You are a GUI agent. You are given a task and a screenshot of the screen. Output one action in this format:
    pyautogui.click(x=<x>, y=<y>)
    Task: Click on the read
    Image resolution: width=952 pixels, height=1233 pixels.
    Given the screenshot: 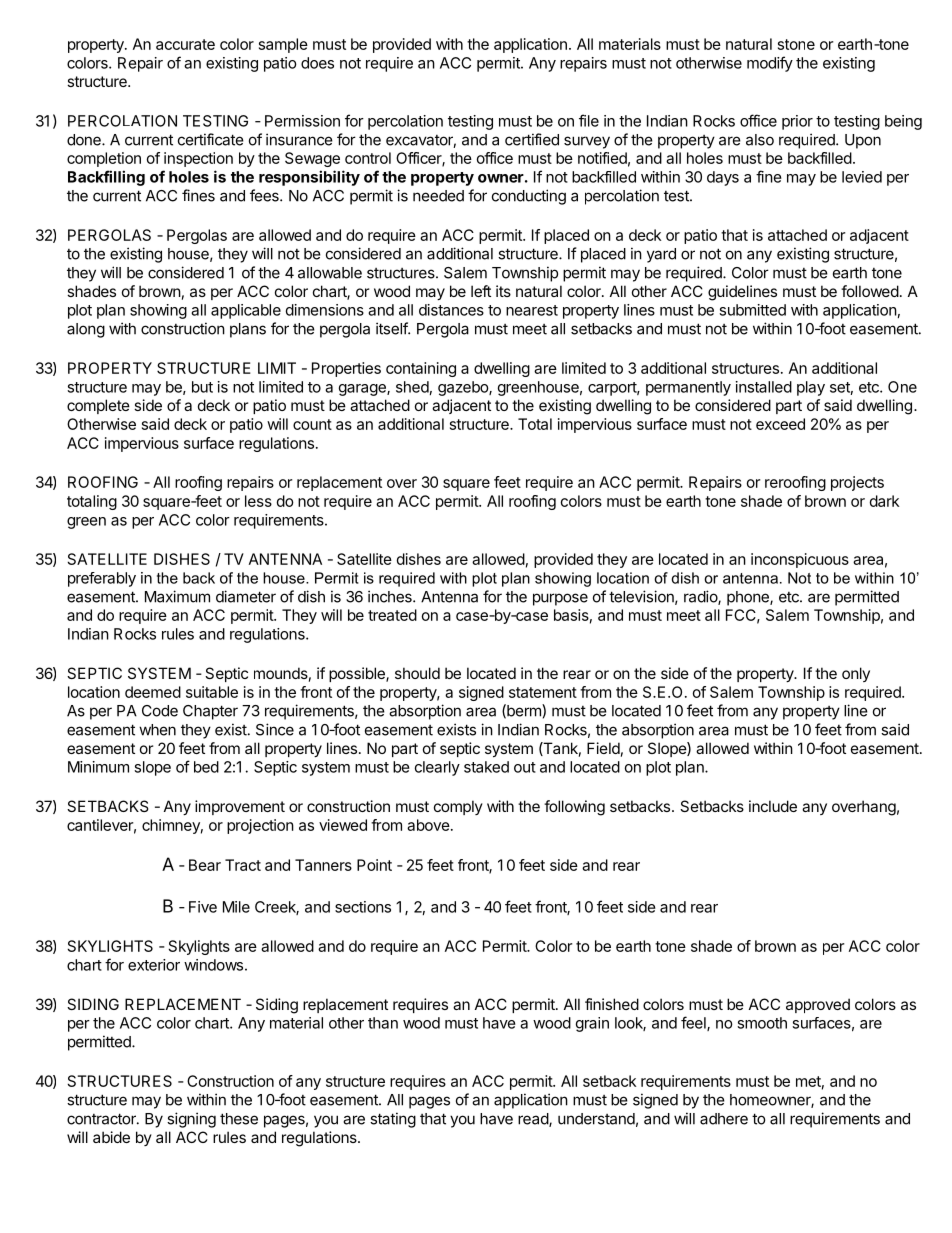 What is the action you would take?
    pyautogui.click(x=534, y=1120)
